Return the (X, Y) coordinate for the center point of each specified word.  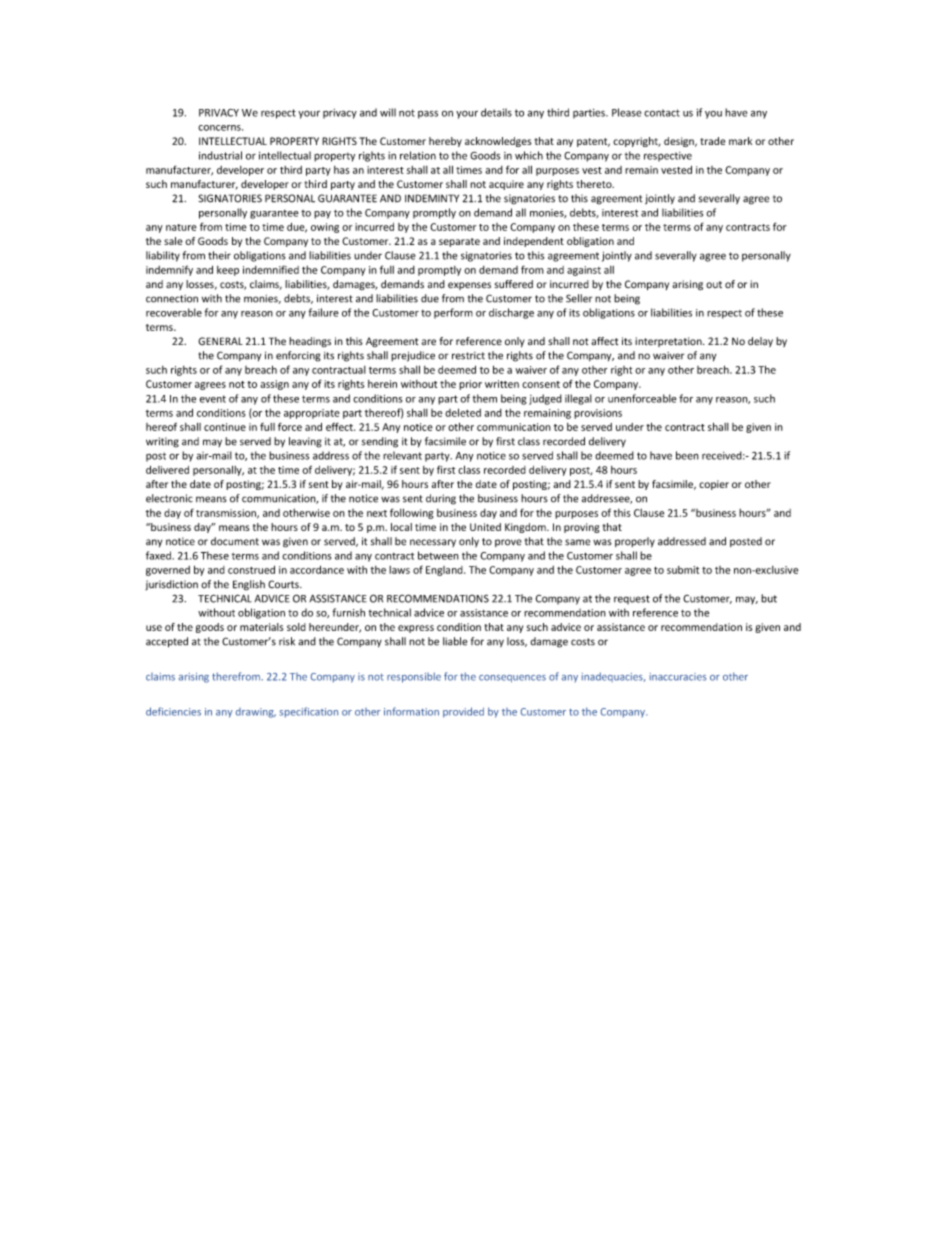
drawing (256, 713)
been (687, 455)
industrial (220, 155)
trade (713, 141)
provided (463, 712)
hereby (445, 142)
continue (225, 427)
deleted (463, 412)
